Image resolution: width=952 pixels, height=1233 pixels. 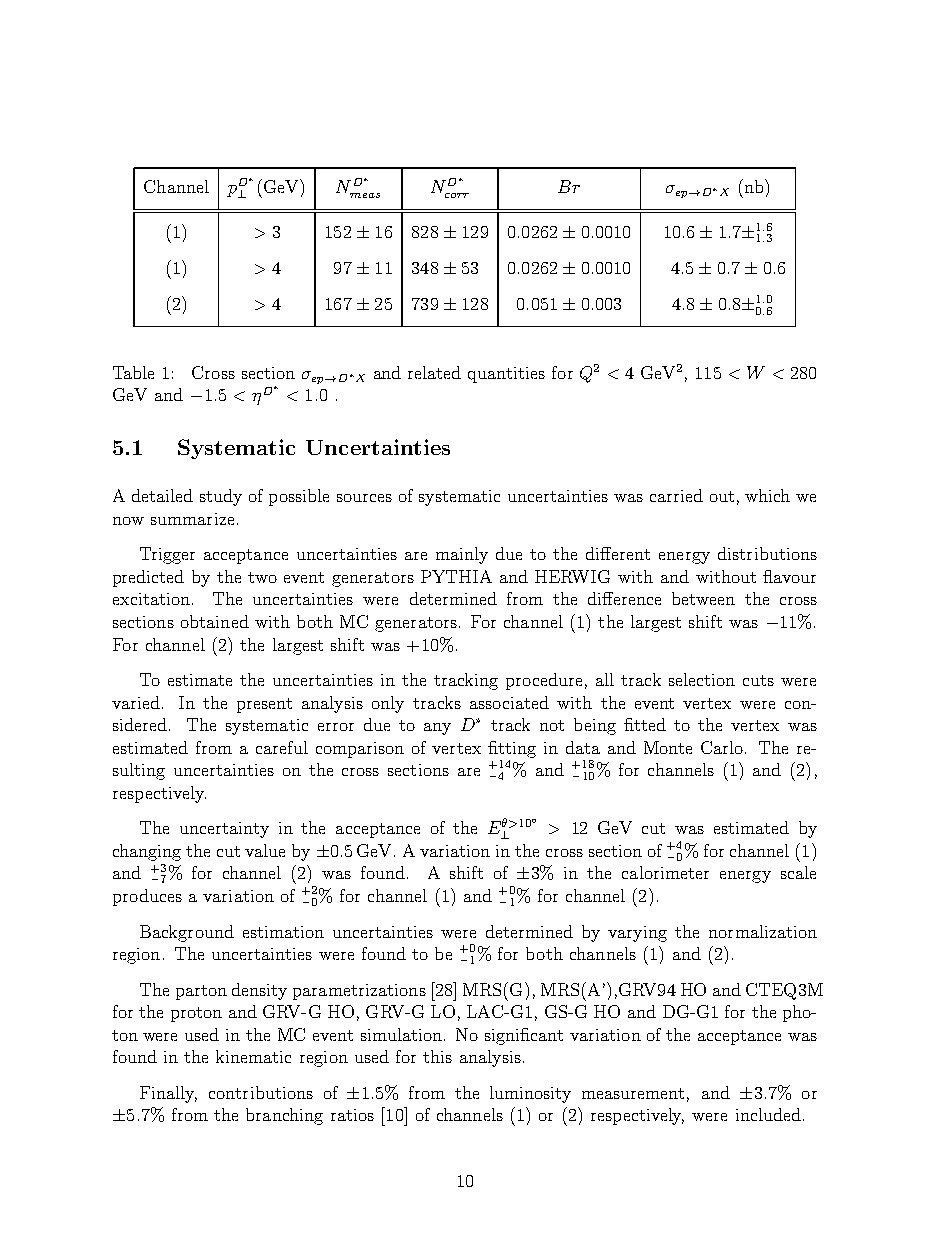 I want to click on this, so click(x=437, y=1056).
